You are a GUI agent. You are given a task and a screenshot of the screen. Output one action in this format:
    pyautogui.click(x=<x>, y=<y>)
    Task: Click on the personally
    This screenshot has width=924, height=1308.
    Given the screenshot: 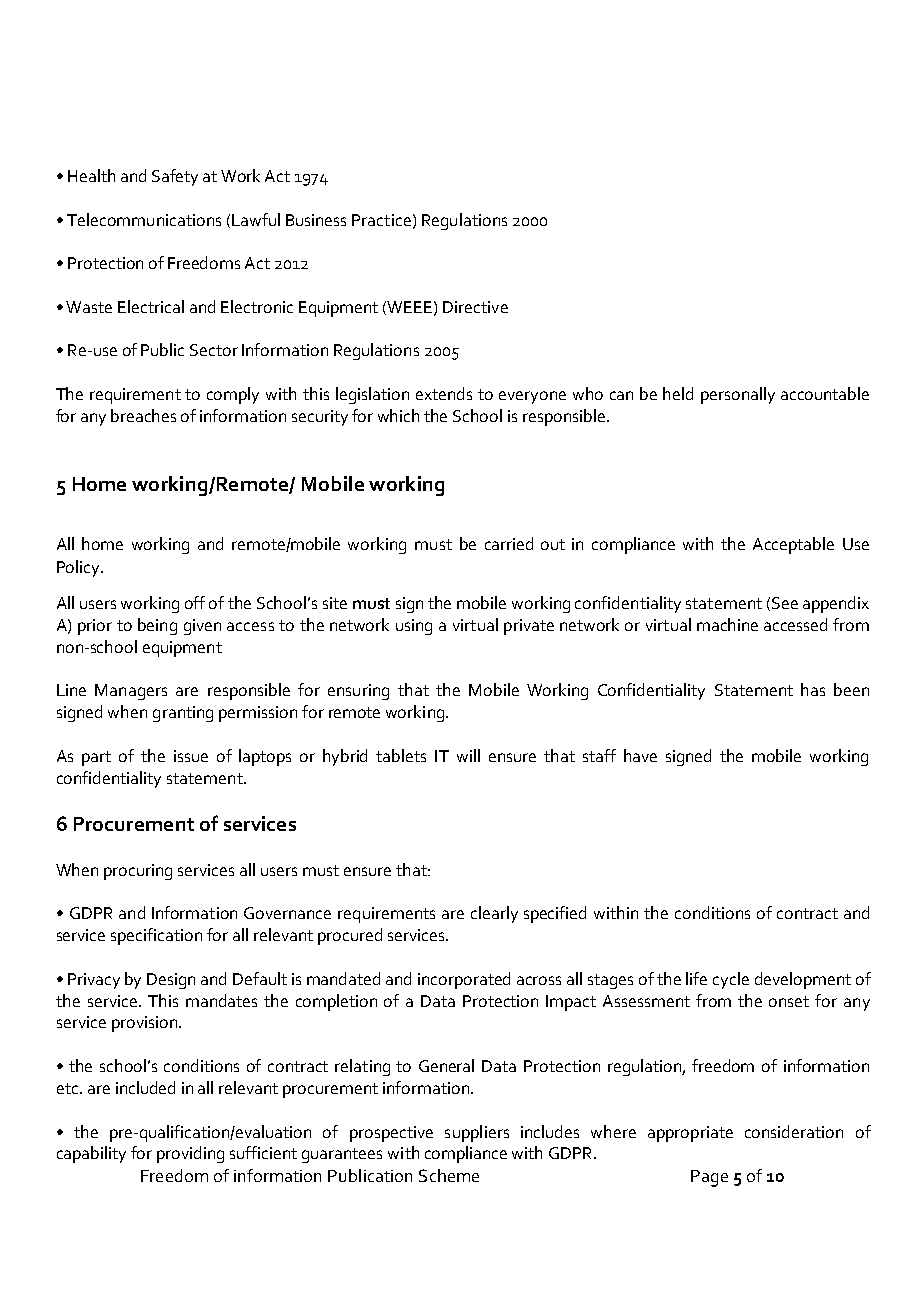 What is the action you would take?
    pyautogui.click(x=738, y=395)
